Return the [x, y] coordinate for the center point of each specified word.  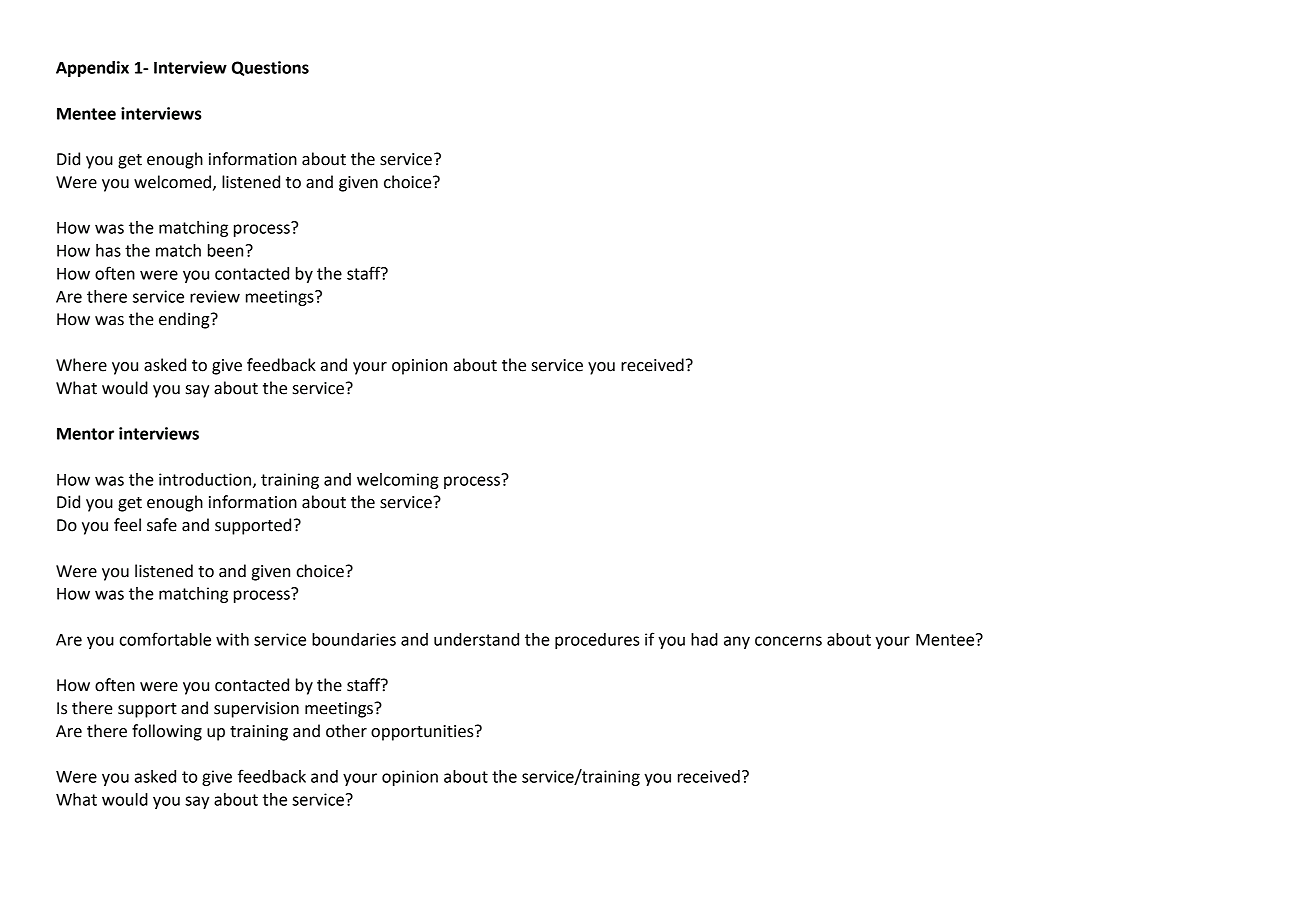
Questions [270, 68]
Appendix [92, 69]
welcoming [398, 481]
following [167, 732]
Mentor [85, 434]
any [737, 642]
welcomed [172, 182]
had [704, 639]
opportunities [423, 733]
